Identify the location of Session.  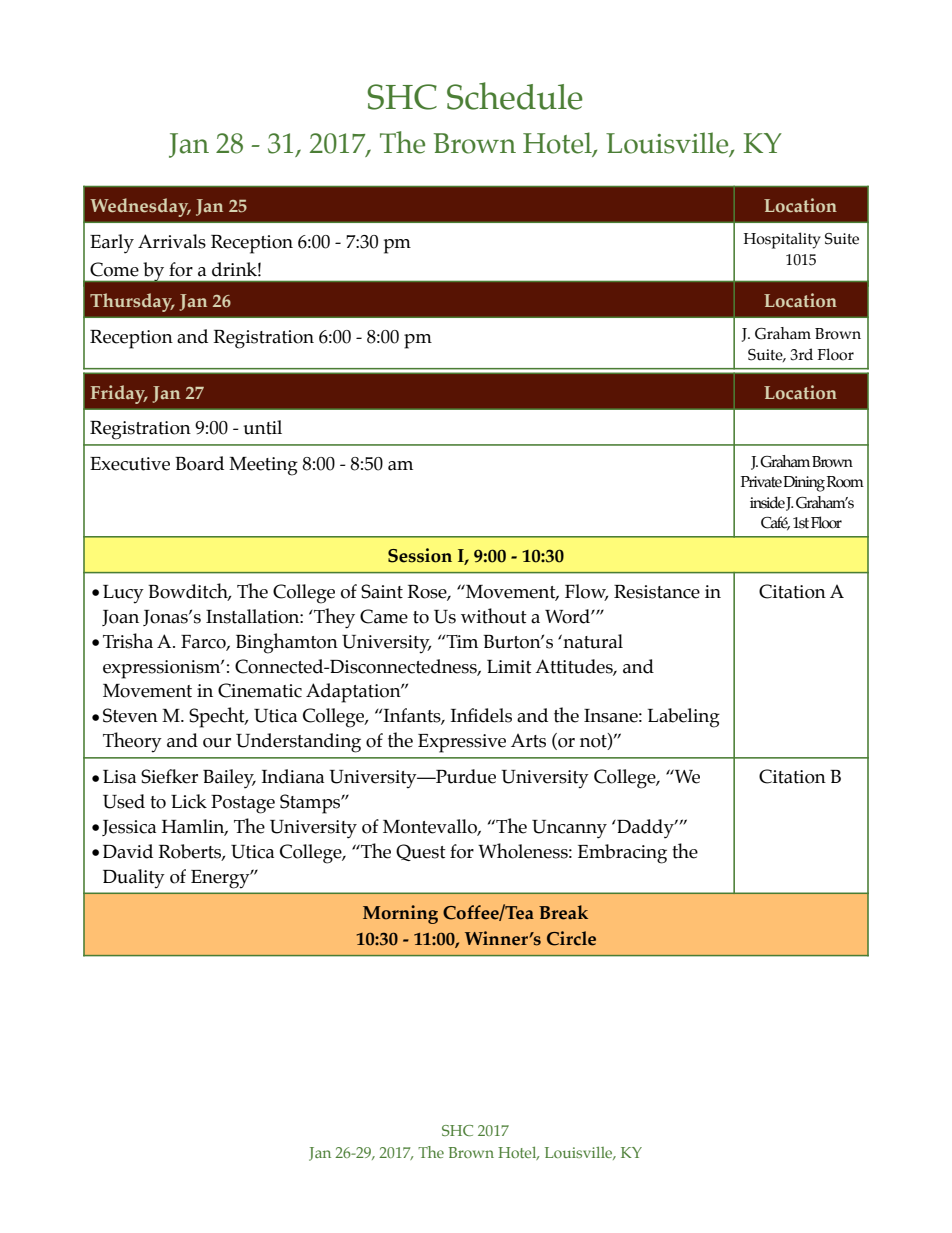
(420, 555).
